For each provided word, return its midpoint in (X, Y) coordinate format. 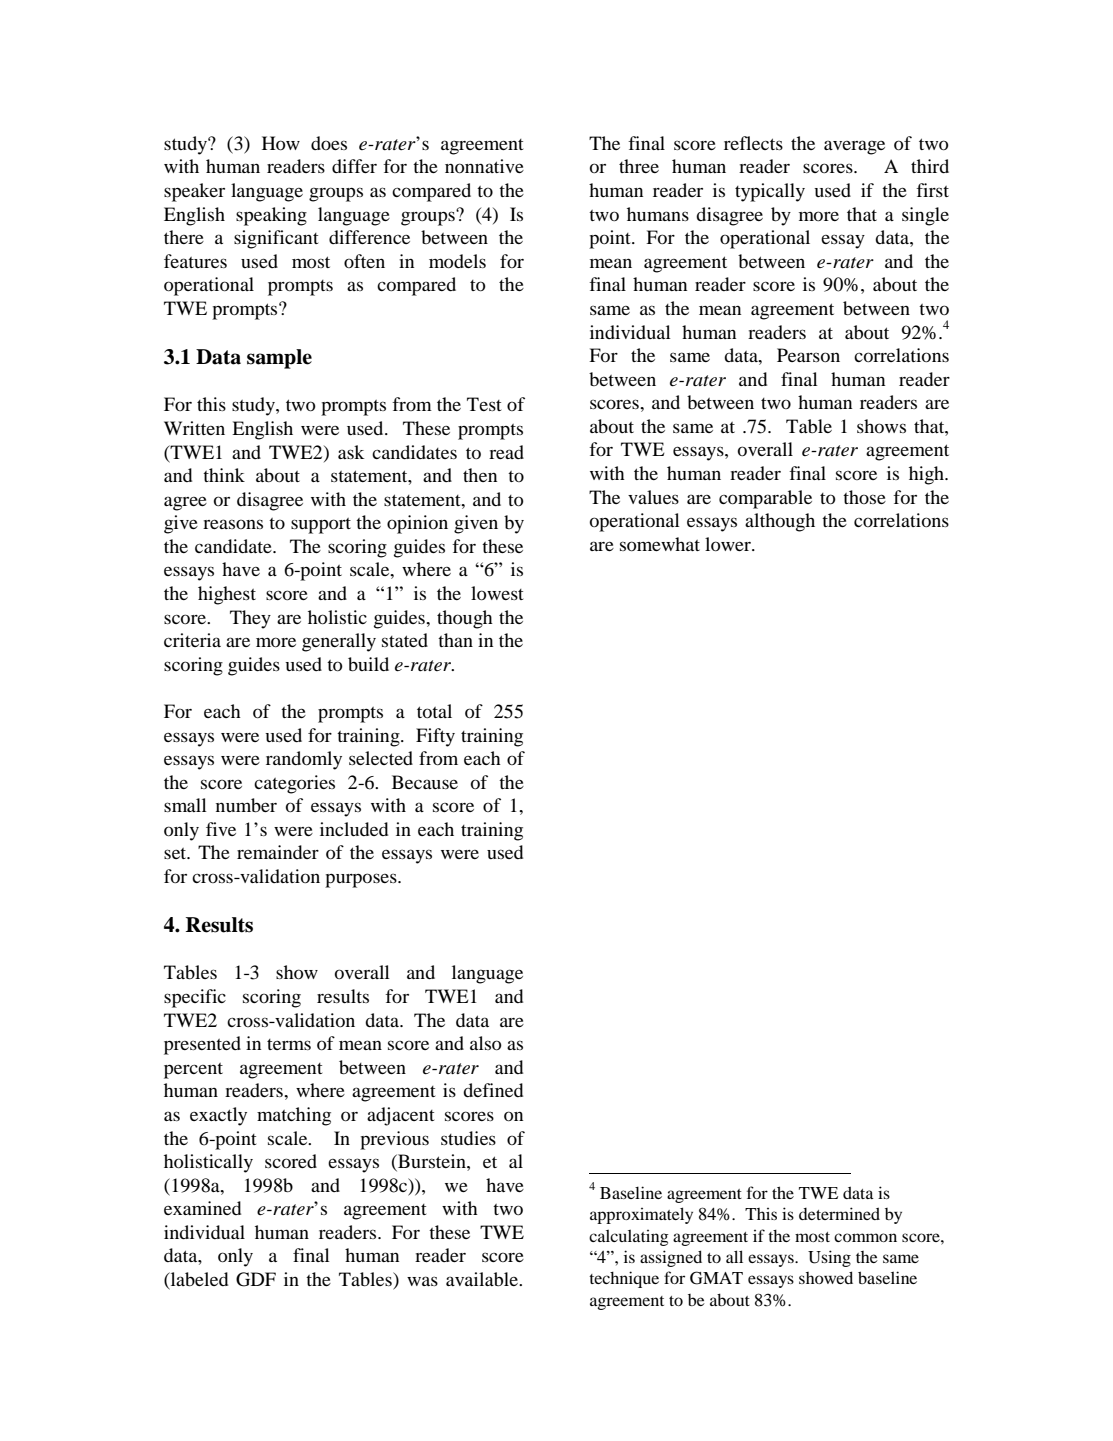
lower (729, 544)
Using (829, 1258)
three (639, 166)
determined (839, 1213)
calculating (629, 1237)
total (434, 711)
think (224, 475)
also (486, 1043)
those (864, 497)
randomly (304, 760)
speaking (271, 216)
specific (195, 998)
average (854, 147)
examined (202, 1208)
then (480, 475)
